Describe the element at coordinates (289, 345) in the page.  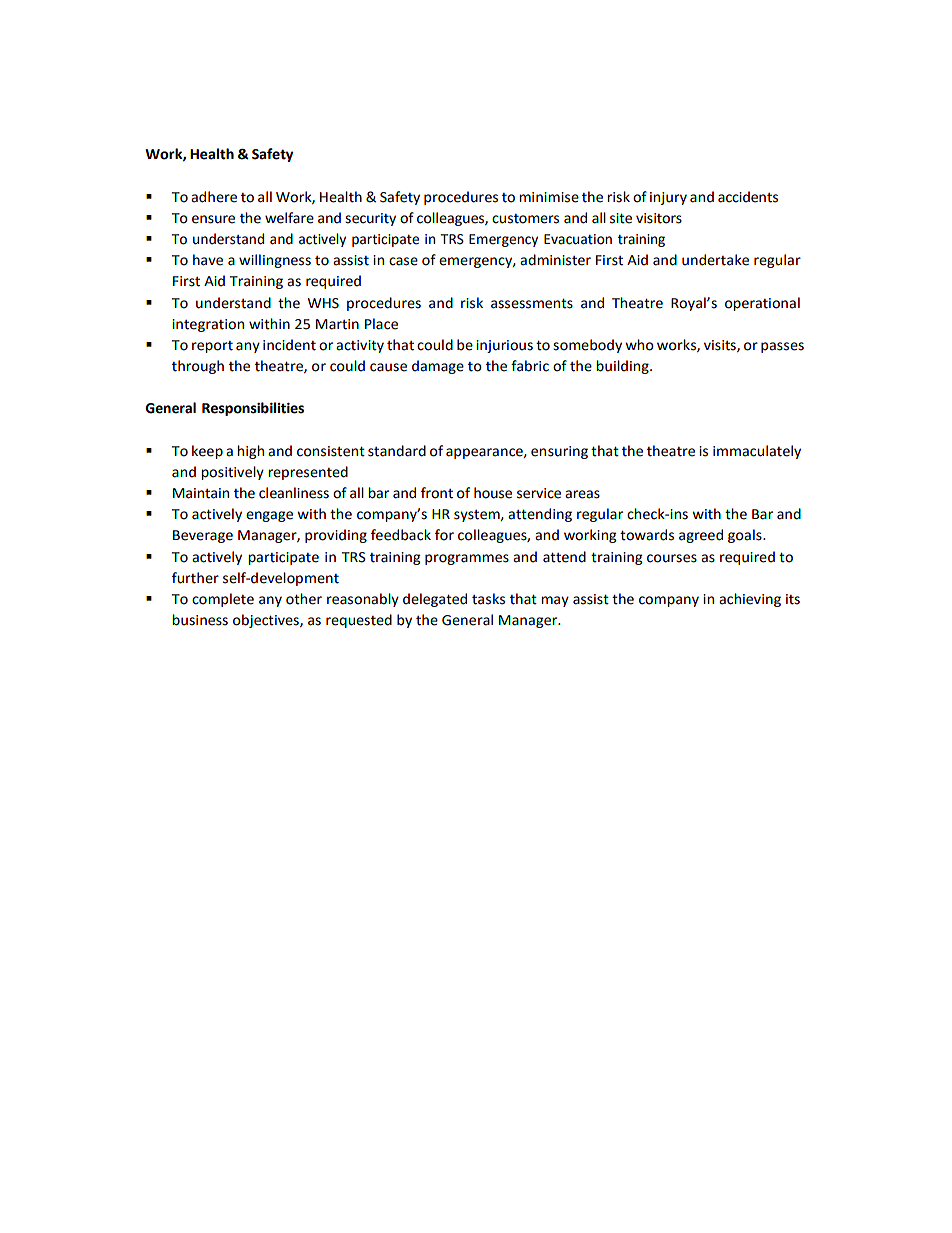
I see `incident` at that location.
